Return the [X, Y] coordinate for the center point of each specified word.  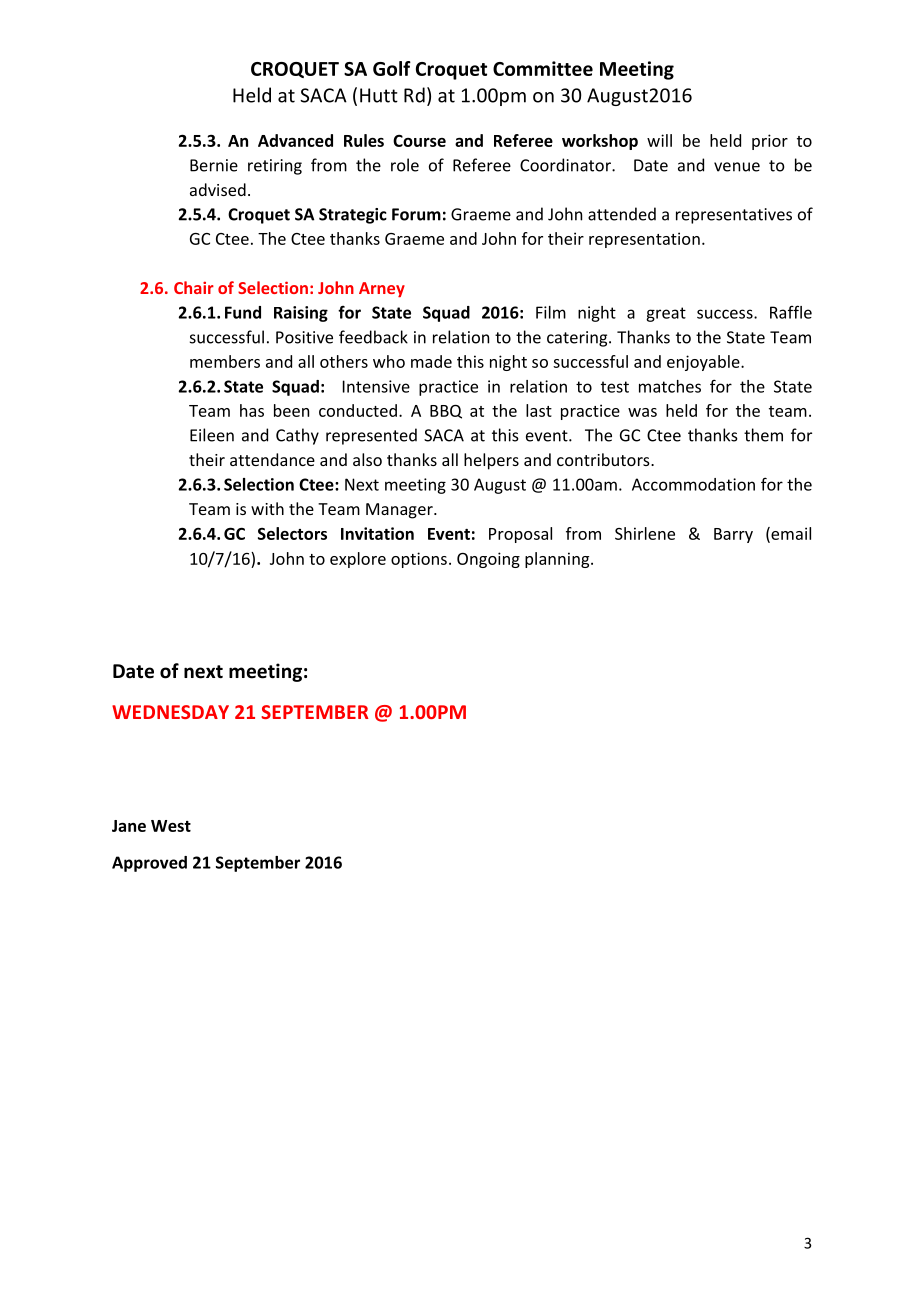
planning [558, 560]
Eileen [212, 435]
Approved [149, 864]
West [171, 826]
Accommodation [693, 484]
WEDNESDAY [170, 712]
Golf [392, 68]
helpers [491, 461]
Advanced [295, 140]
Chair [194, 287]
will [659, 140]
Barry [733, 535]
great [666, 314]
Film [551, 312]
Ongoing [488, 560]
